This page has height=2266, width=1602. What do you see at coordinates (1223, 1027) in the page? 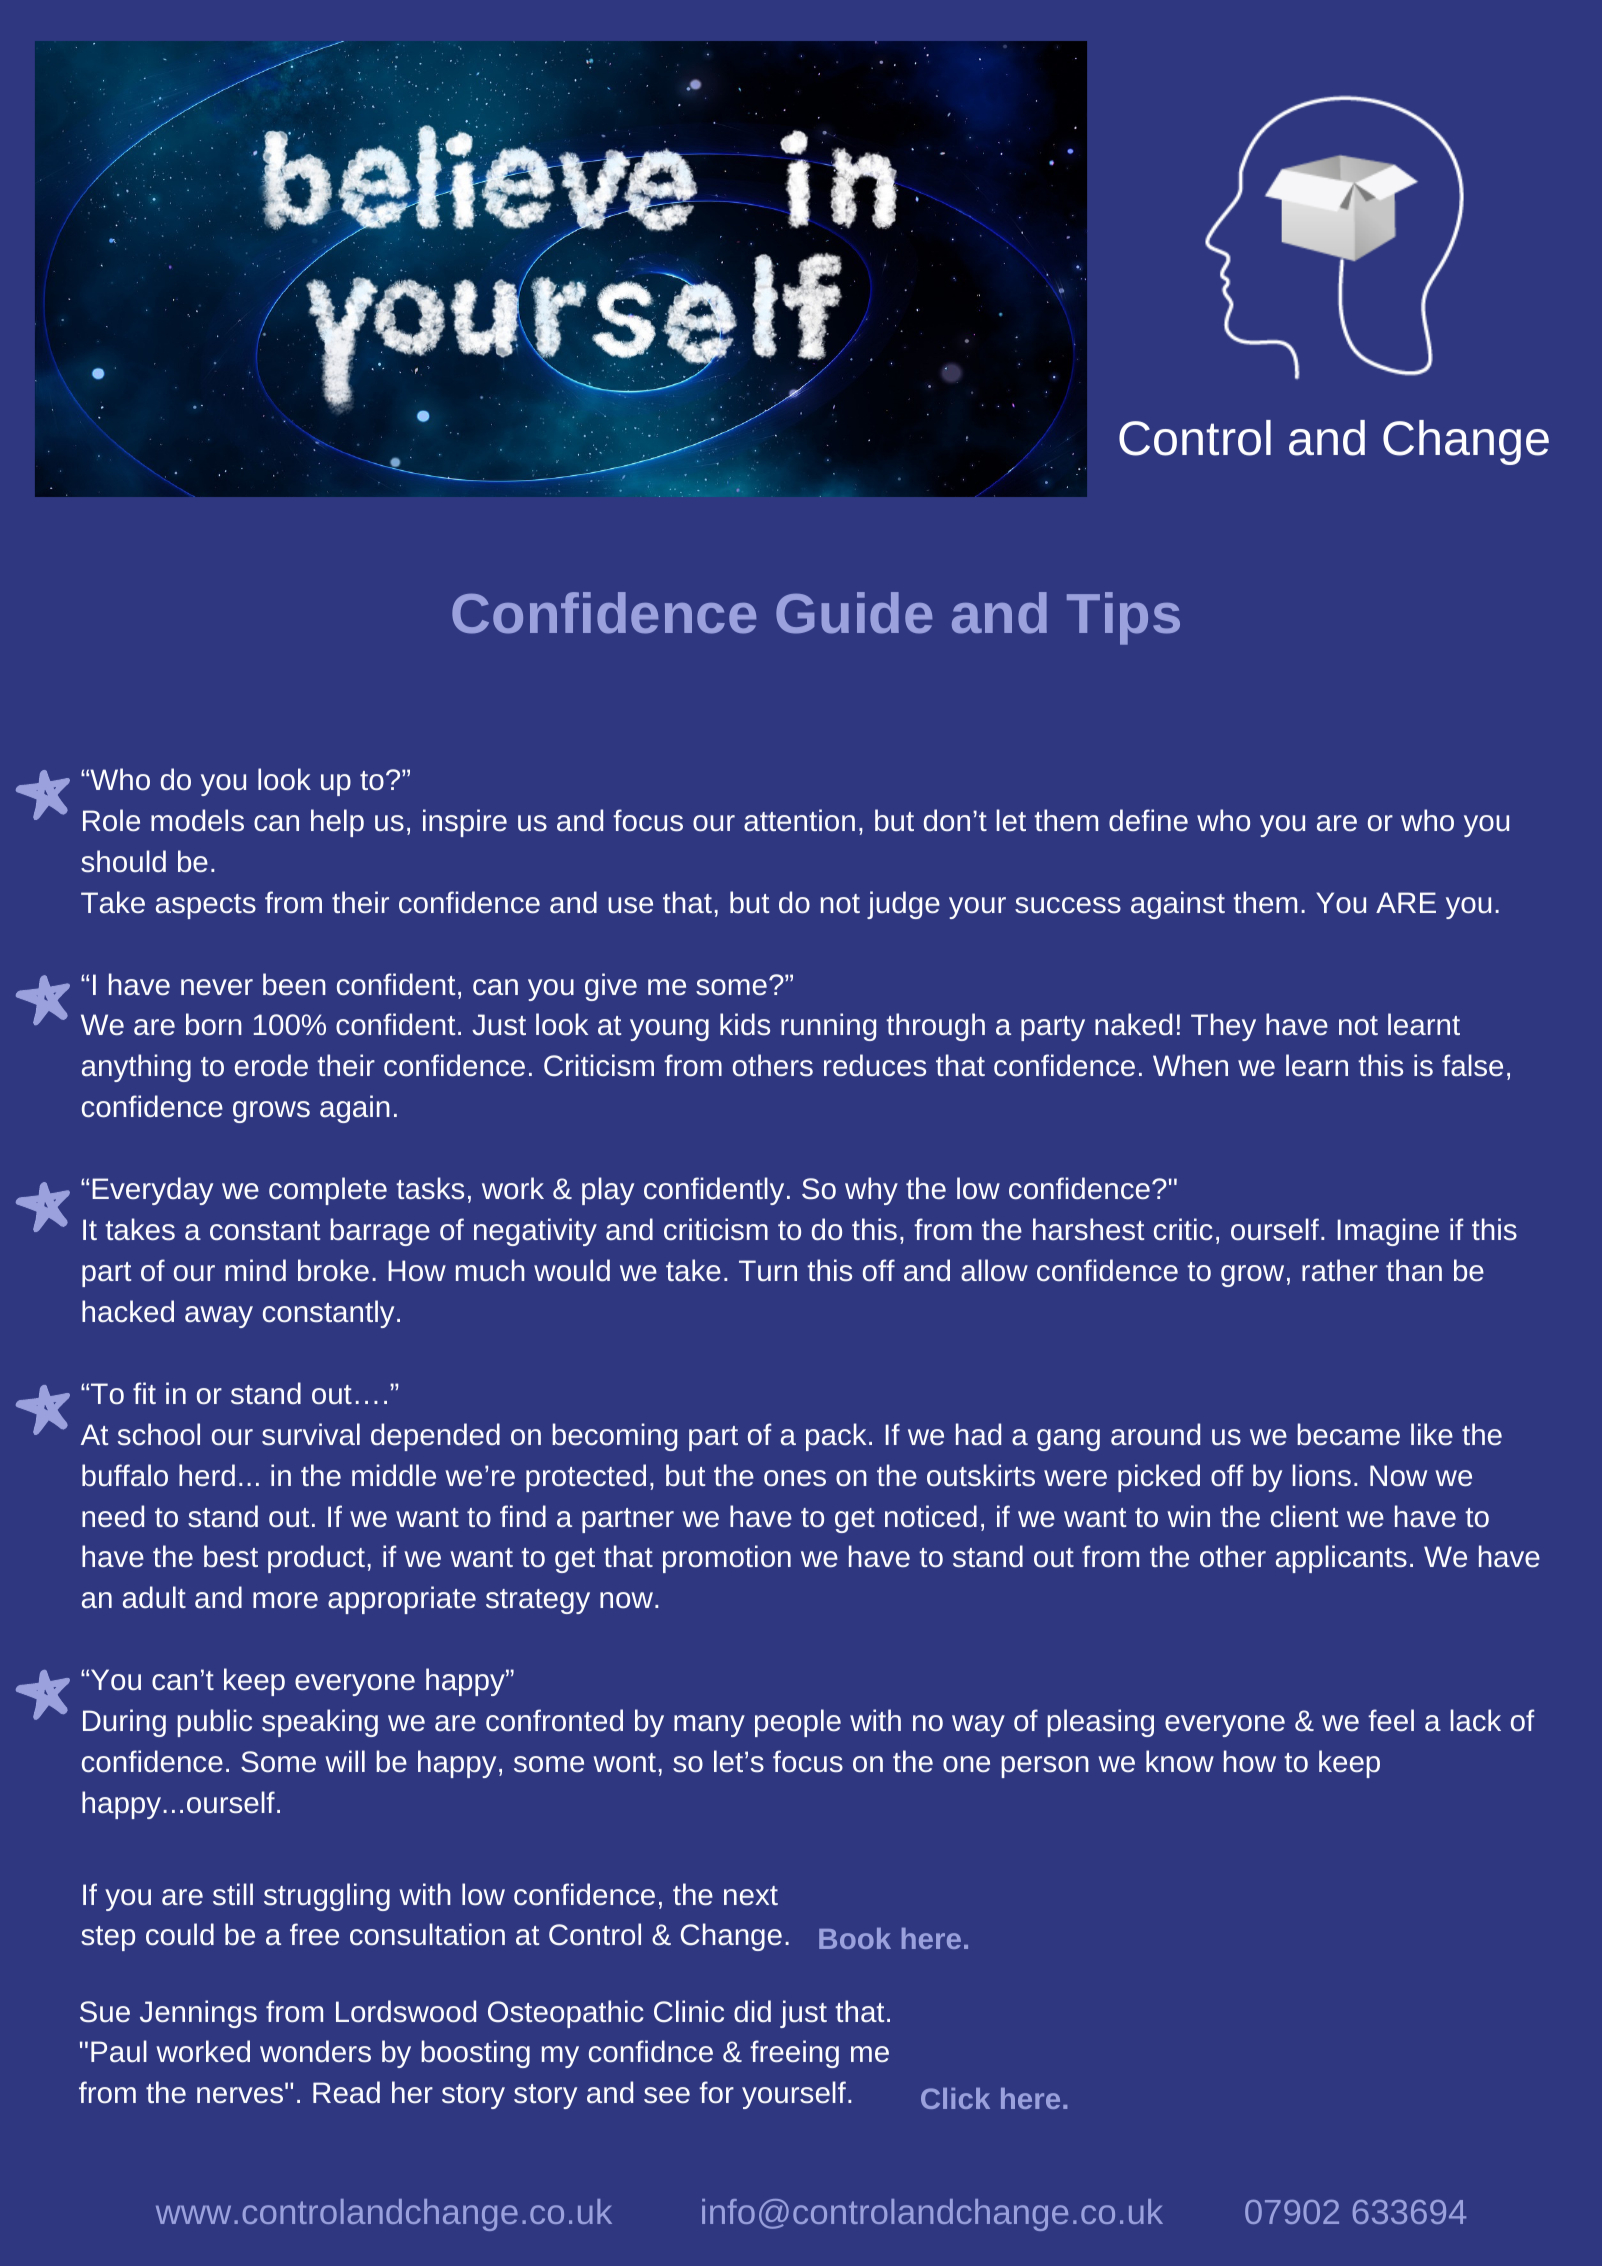
I see `They` at bounding box center [1223, 1027].
